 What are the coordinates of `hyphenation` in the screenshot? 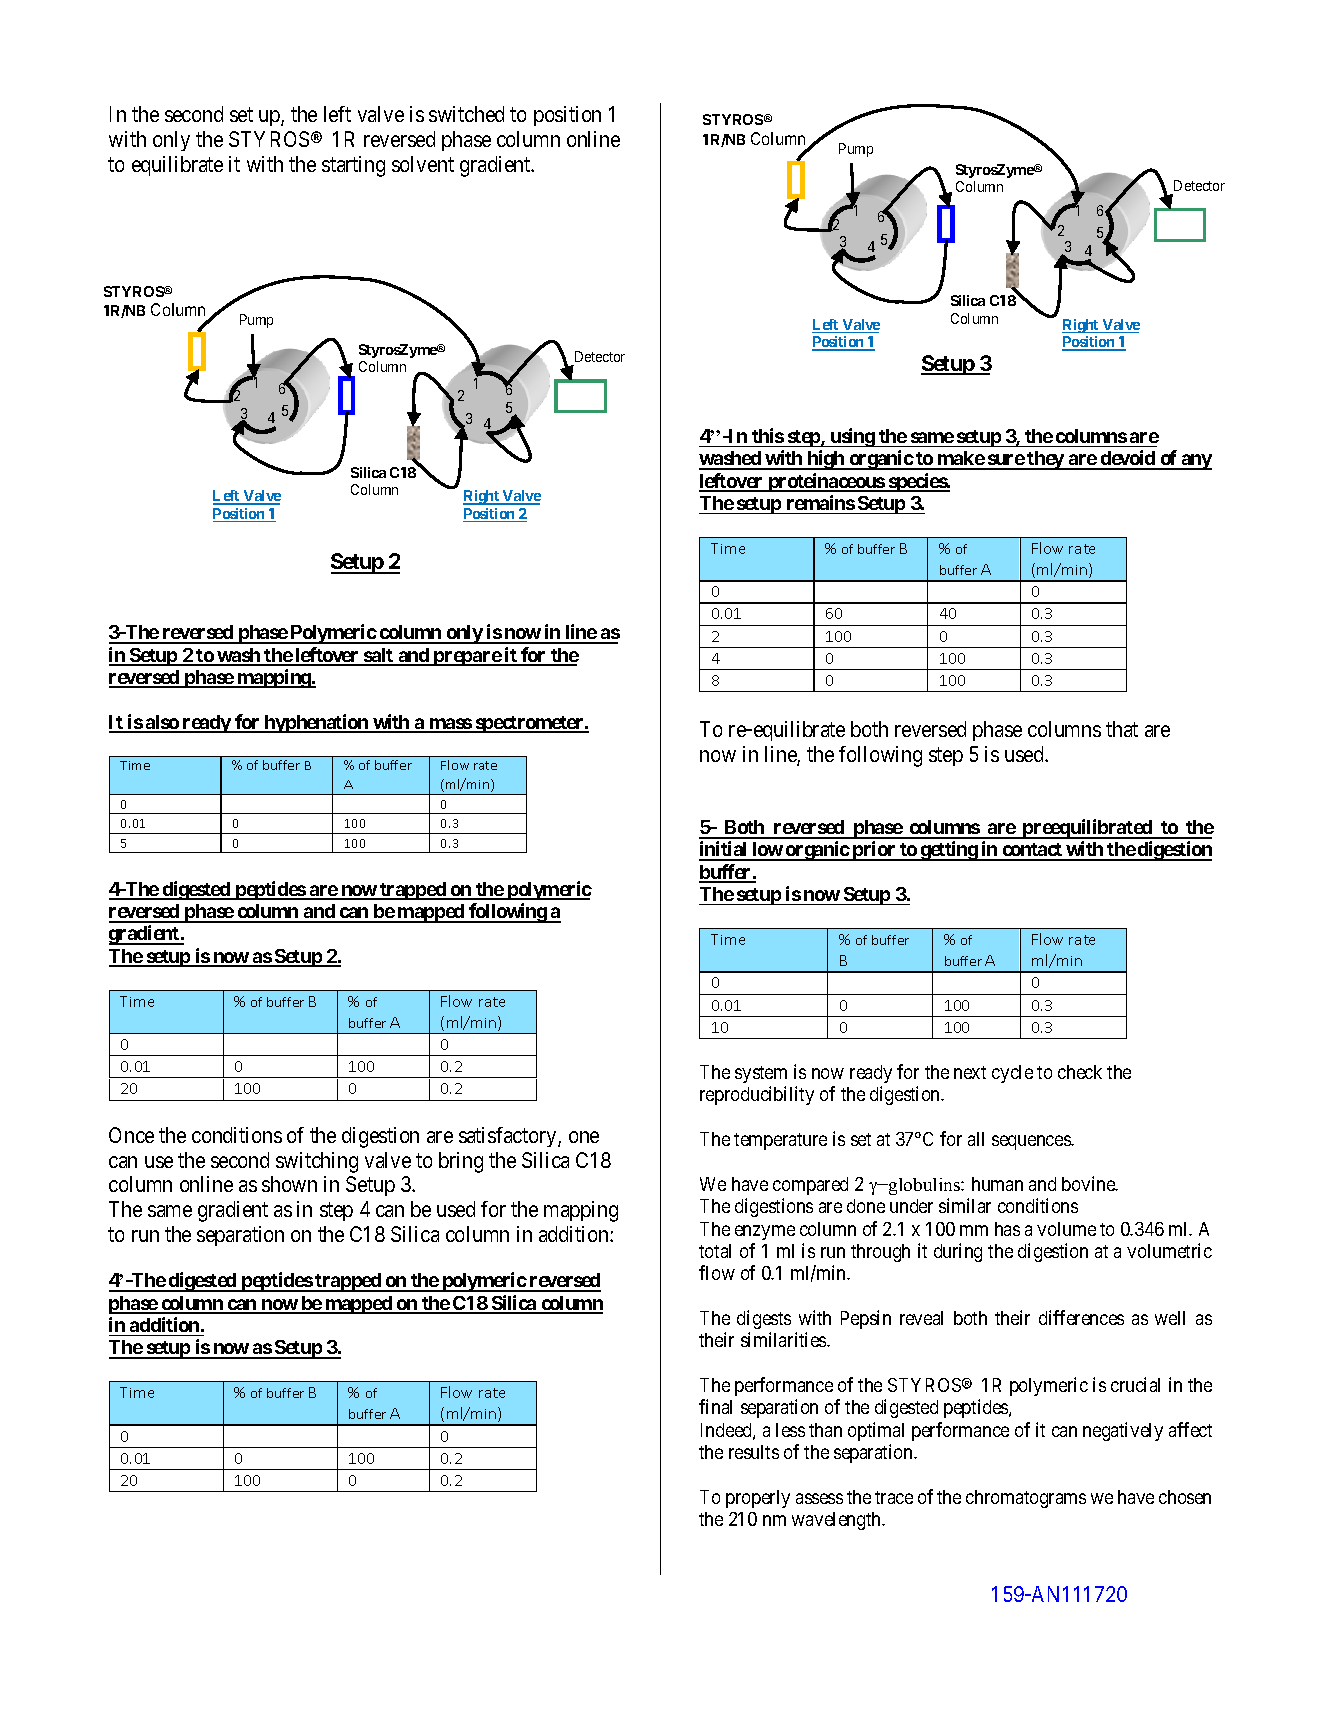 It's located at (316, 723).
